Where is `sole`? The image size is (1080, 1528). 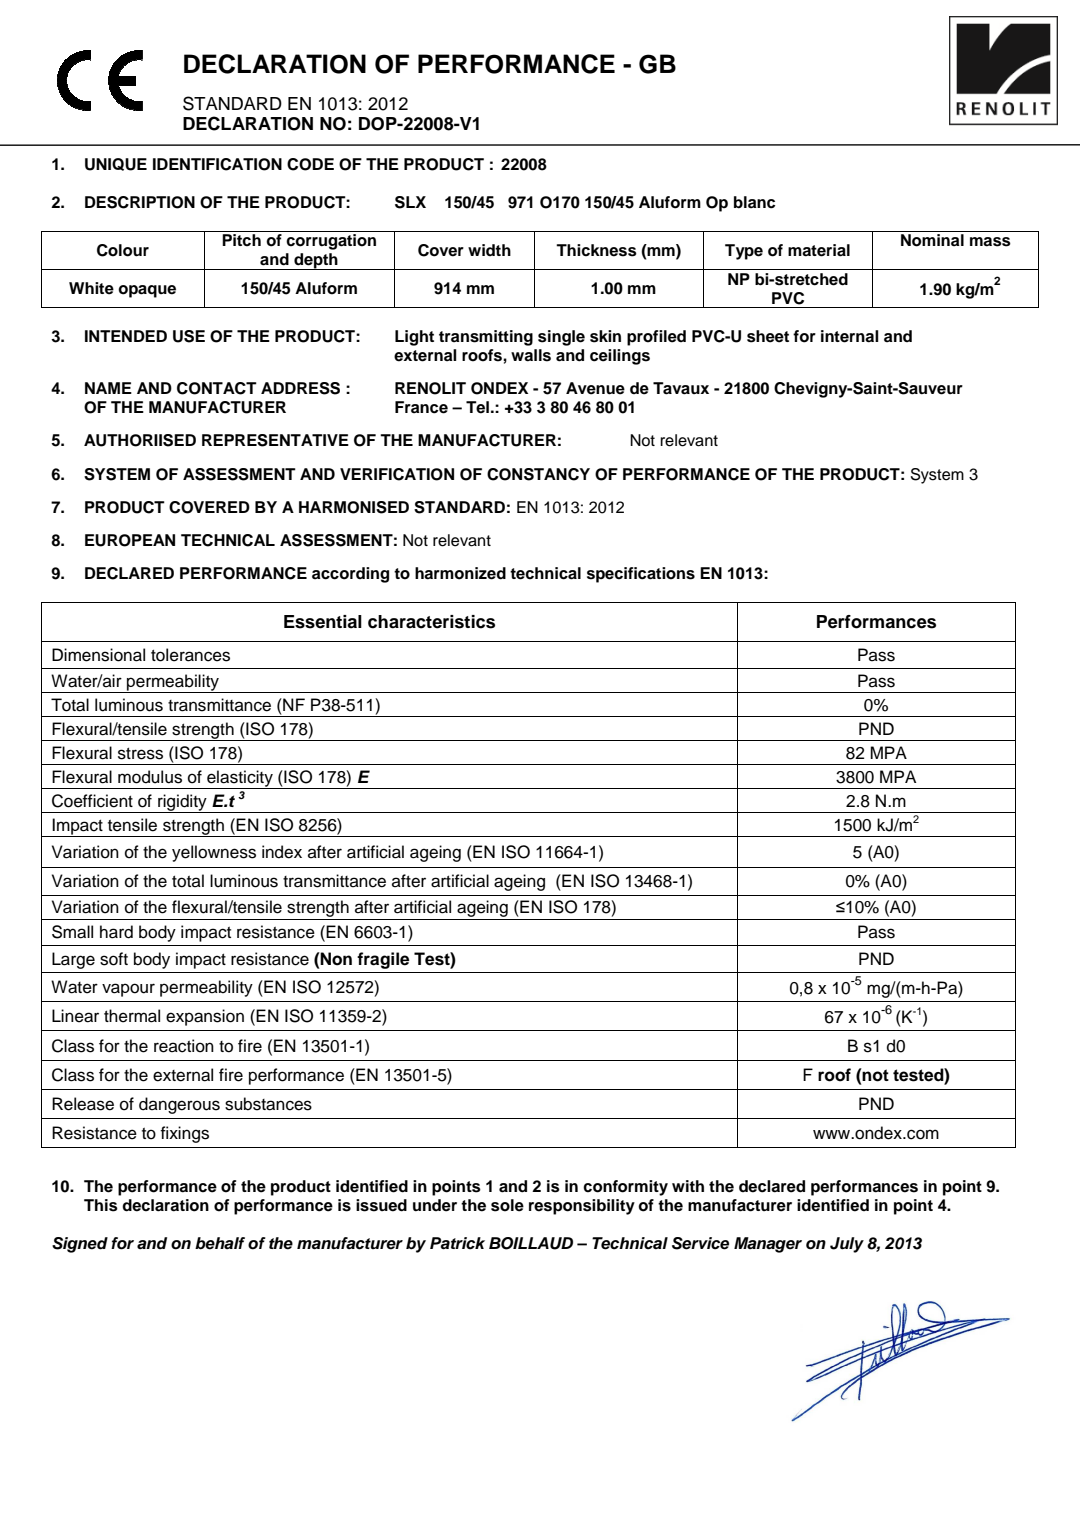
sole is located at coordinates (507, 1205).
